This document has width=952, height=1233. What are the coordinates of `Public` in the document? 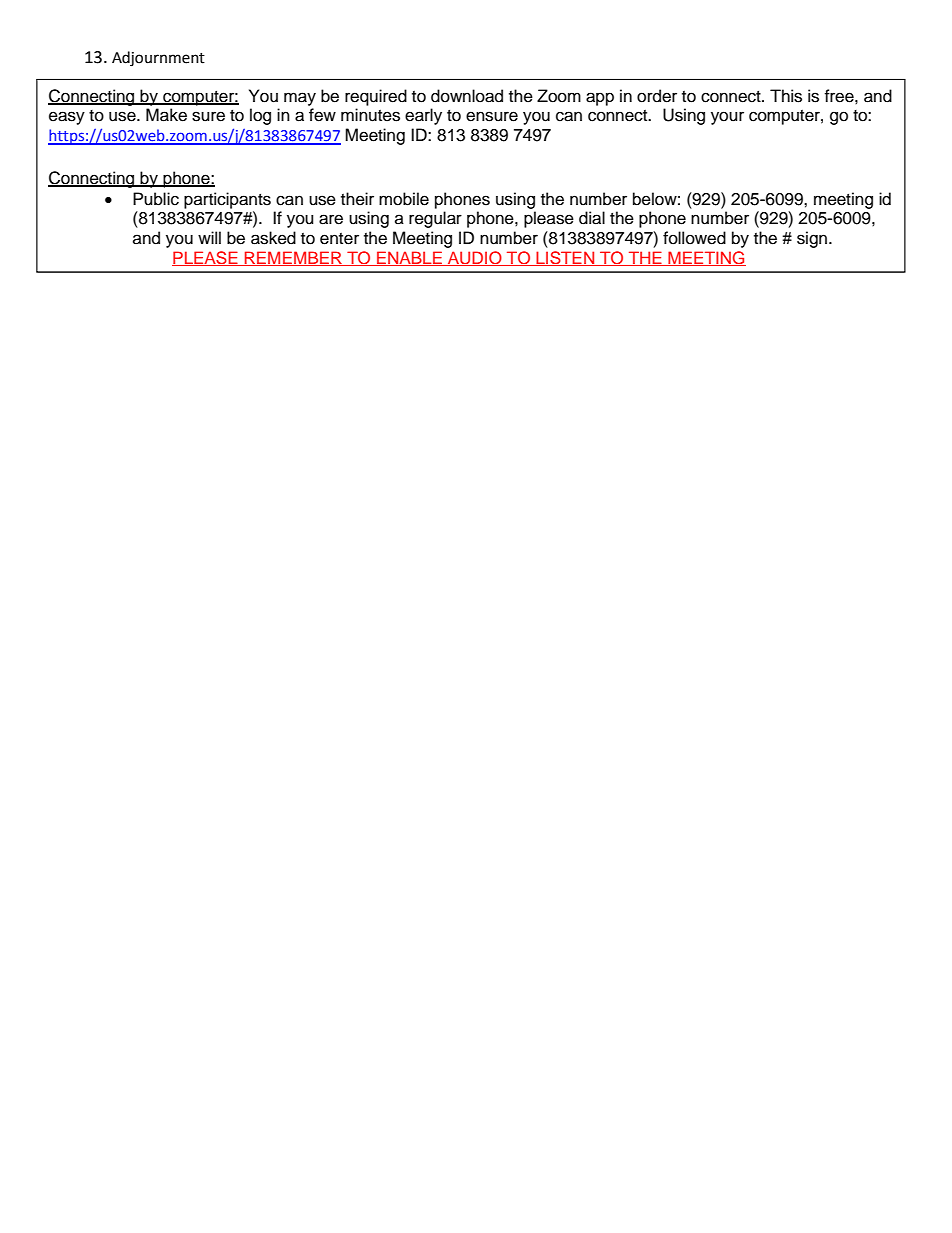 It's located at (156, 199).
